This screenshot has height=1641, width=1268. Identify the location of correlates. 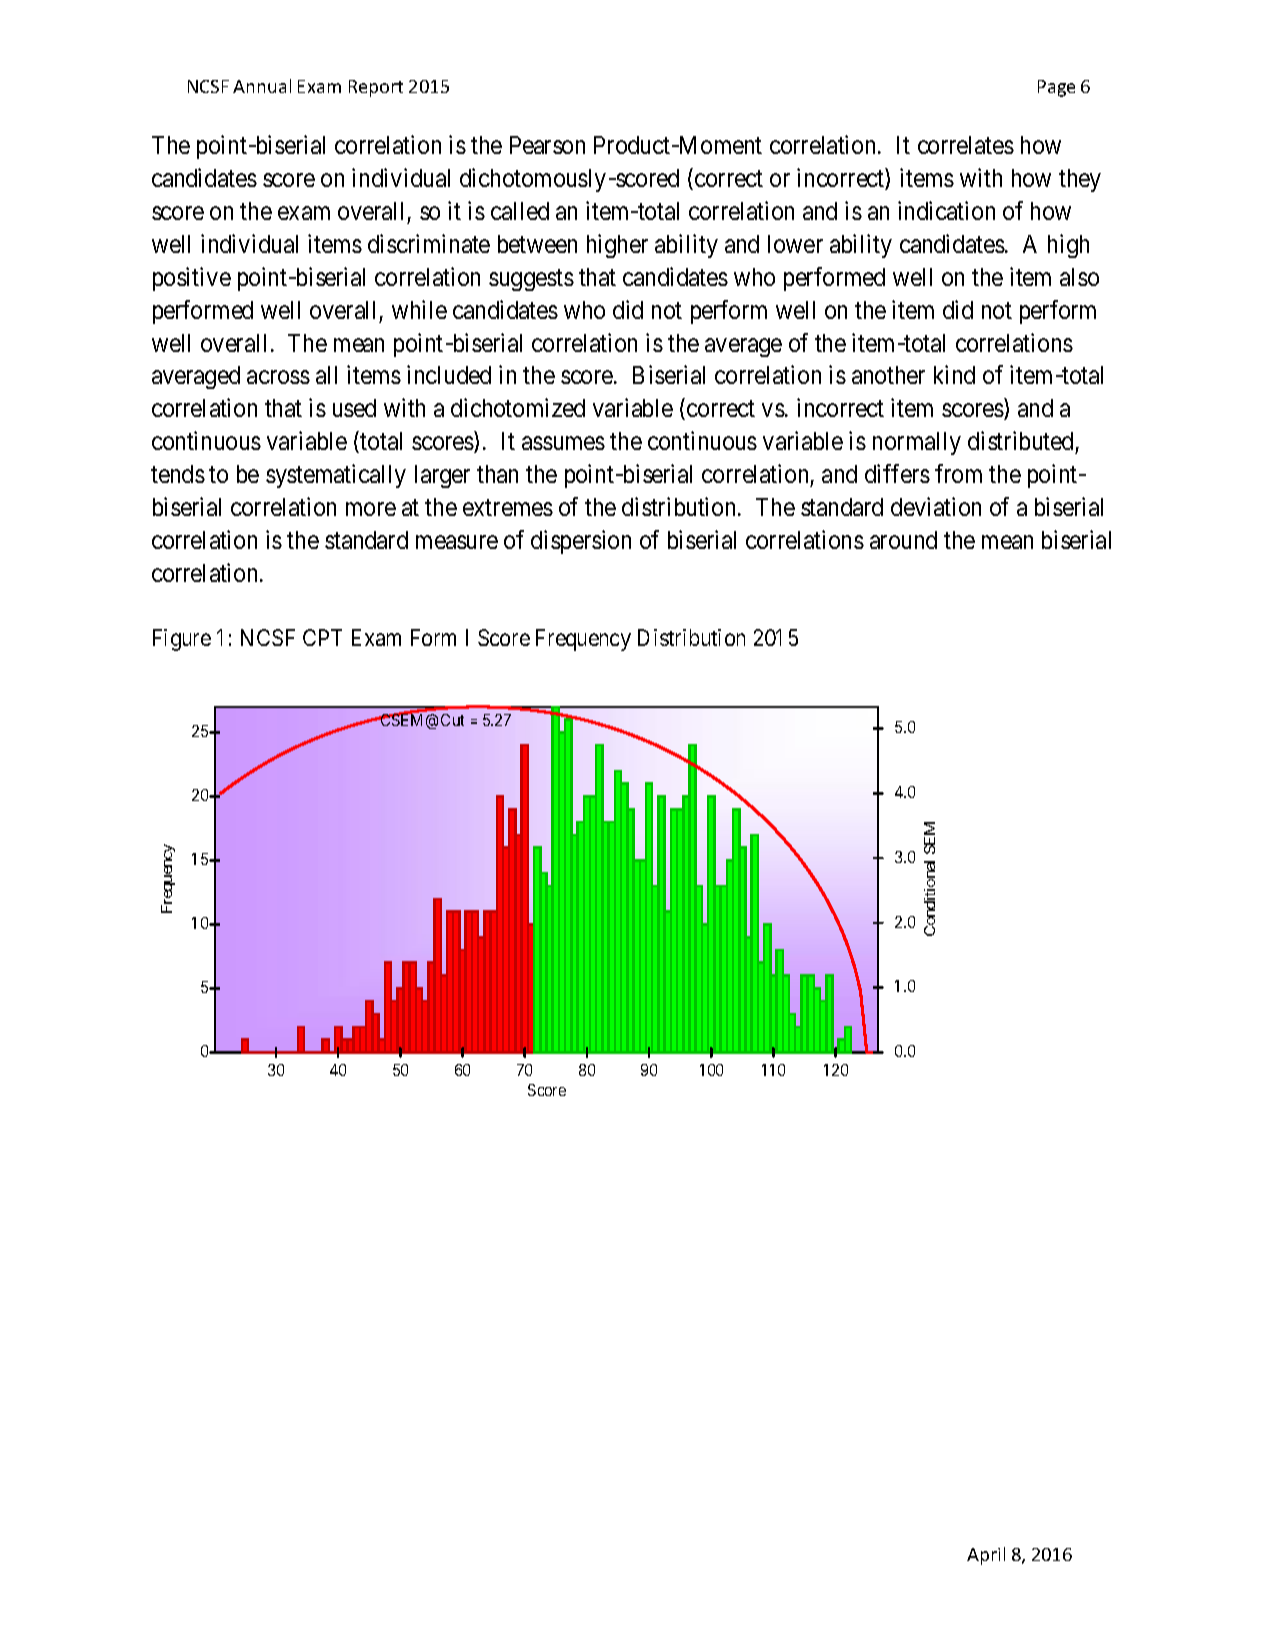
(966, 145).
